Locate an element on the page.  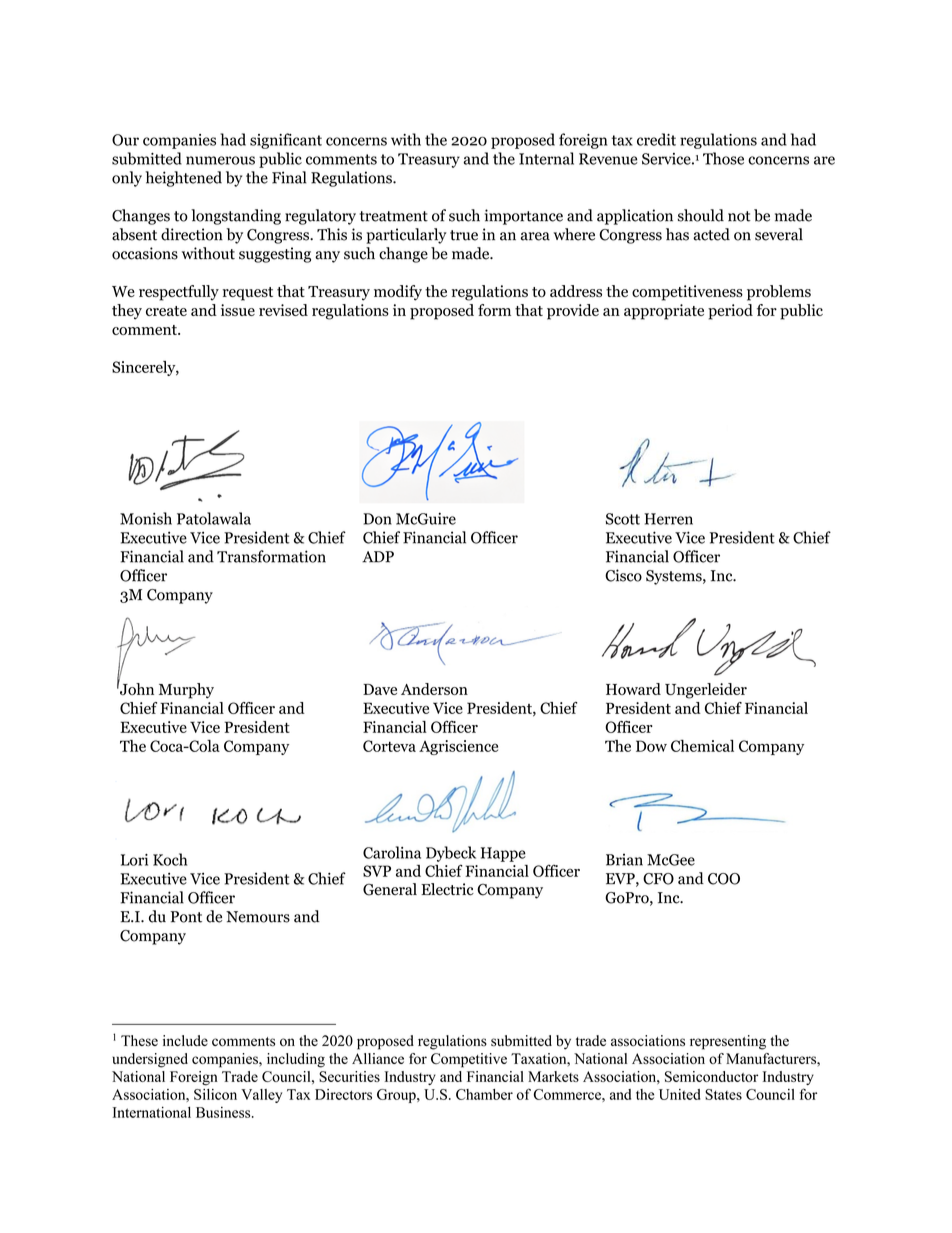
Cisco is located at coordinates (623, 575).
